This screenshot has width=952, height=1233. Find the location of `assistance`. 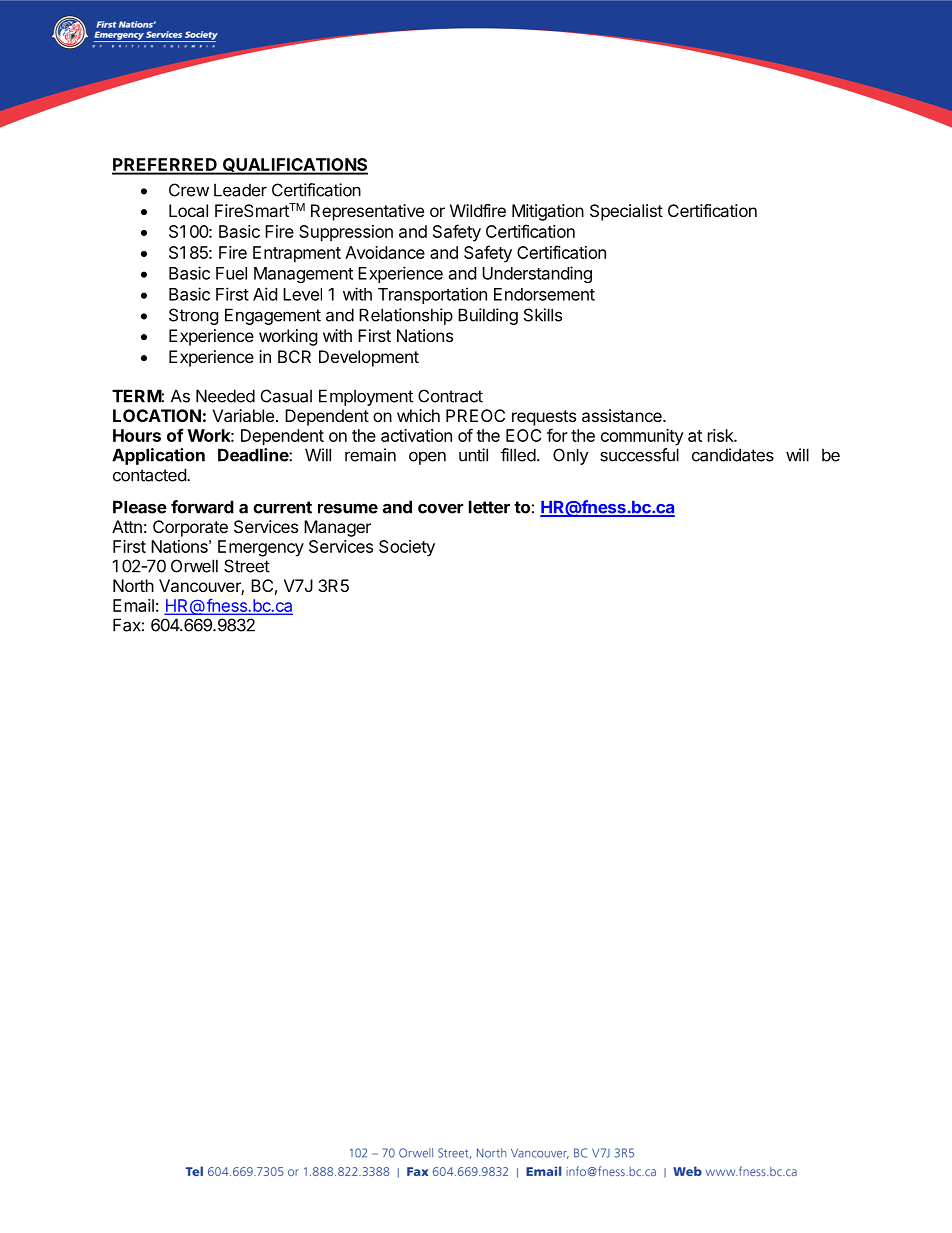

assistance is located at coordinates (623, 415).
